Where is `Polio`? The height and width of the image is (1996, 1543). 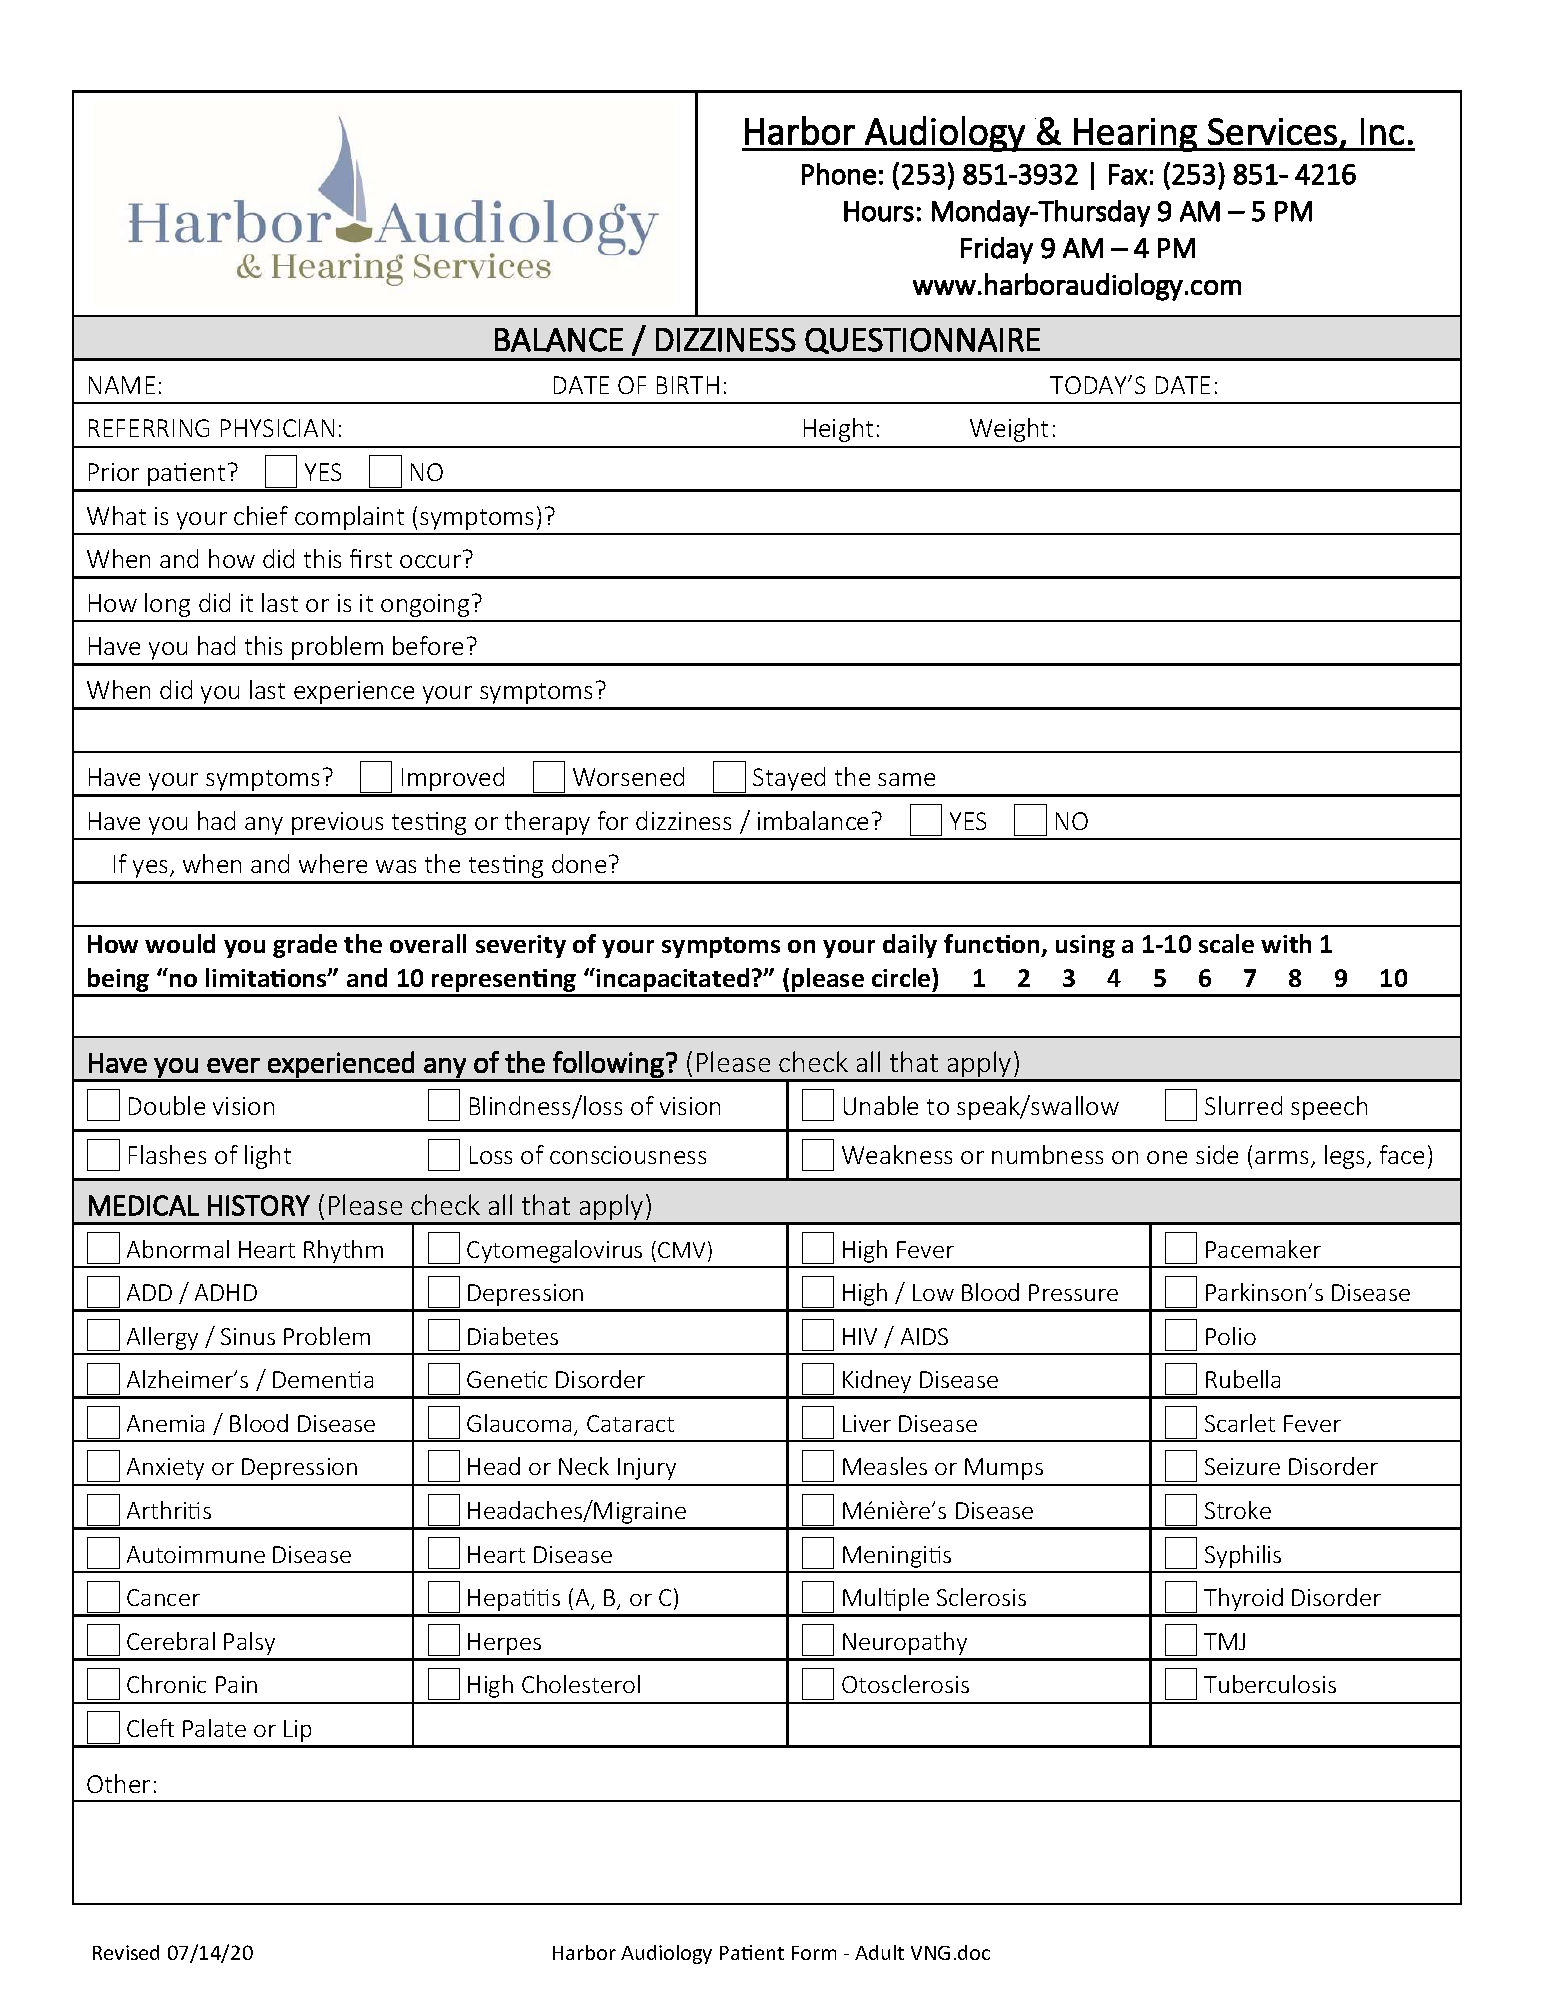
Polio is located at coordinates (1231, 1336).
